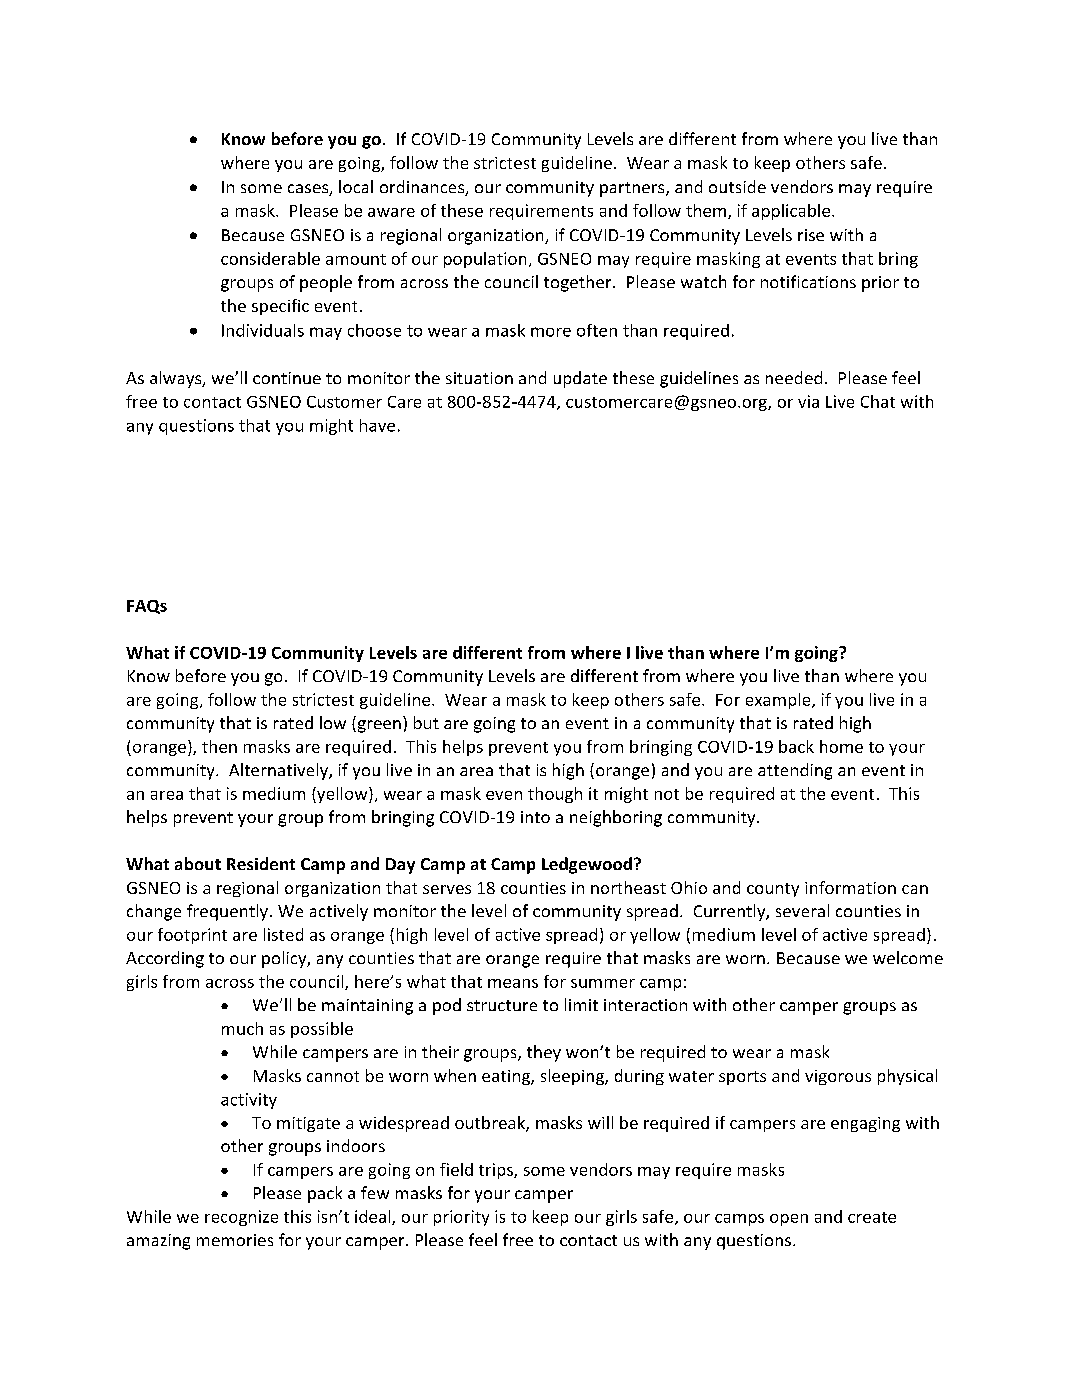 The width and height of the image is (1071, 1386). What do you see at coordinates (513, 983) in the image?
I see `means` at bounding box center [513, 983].
